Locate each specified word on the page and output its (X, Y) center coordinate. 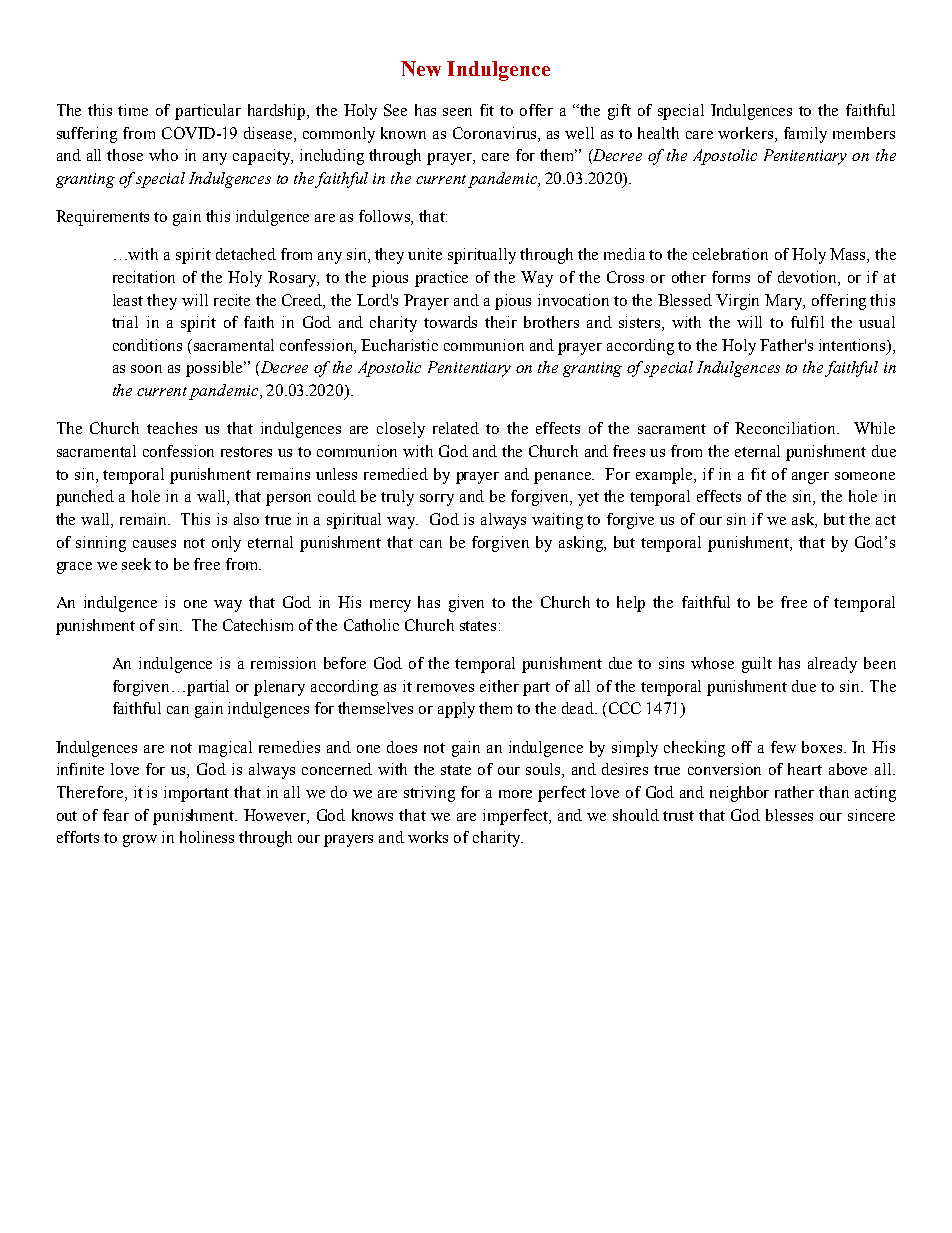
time (133, 110)
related (456, 428)
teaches (172, 428)
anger (810, 478)
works (428, 837)
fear (116, 815)
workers (747, 133)
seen (457, 112)
